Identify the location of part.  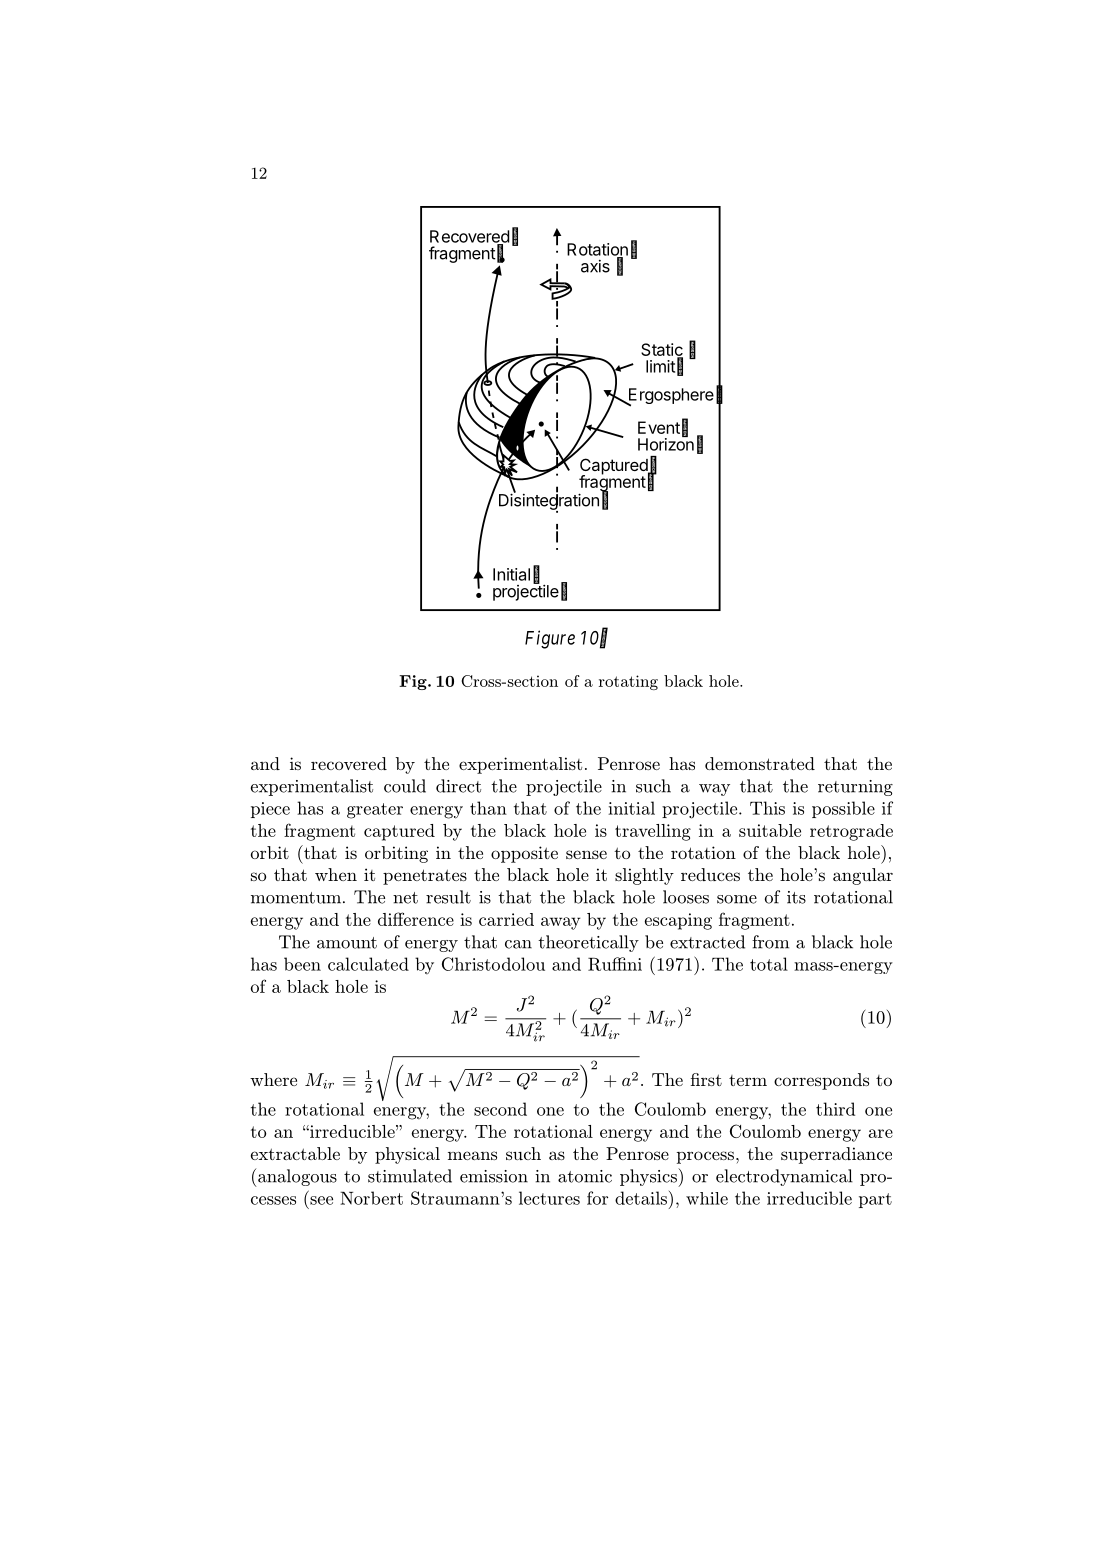
(875, 1200).
